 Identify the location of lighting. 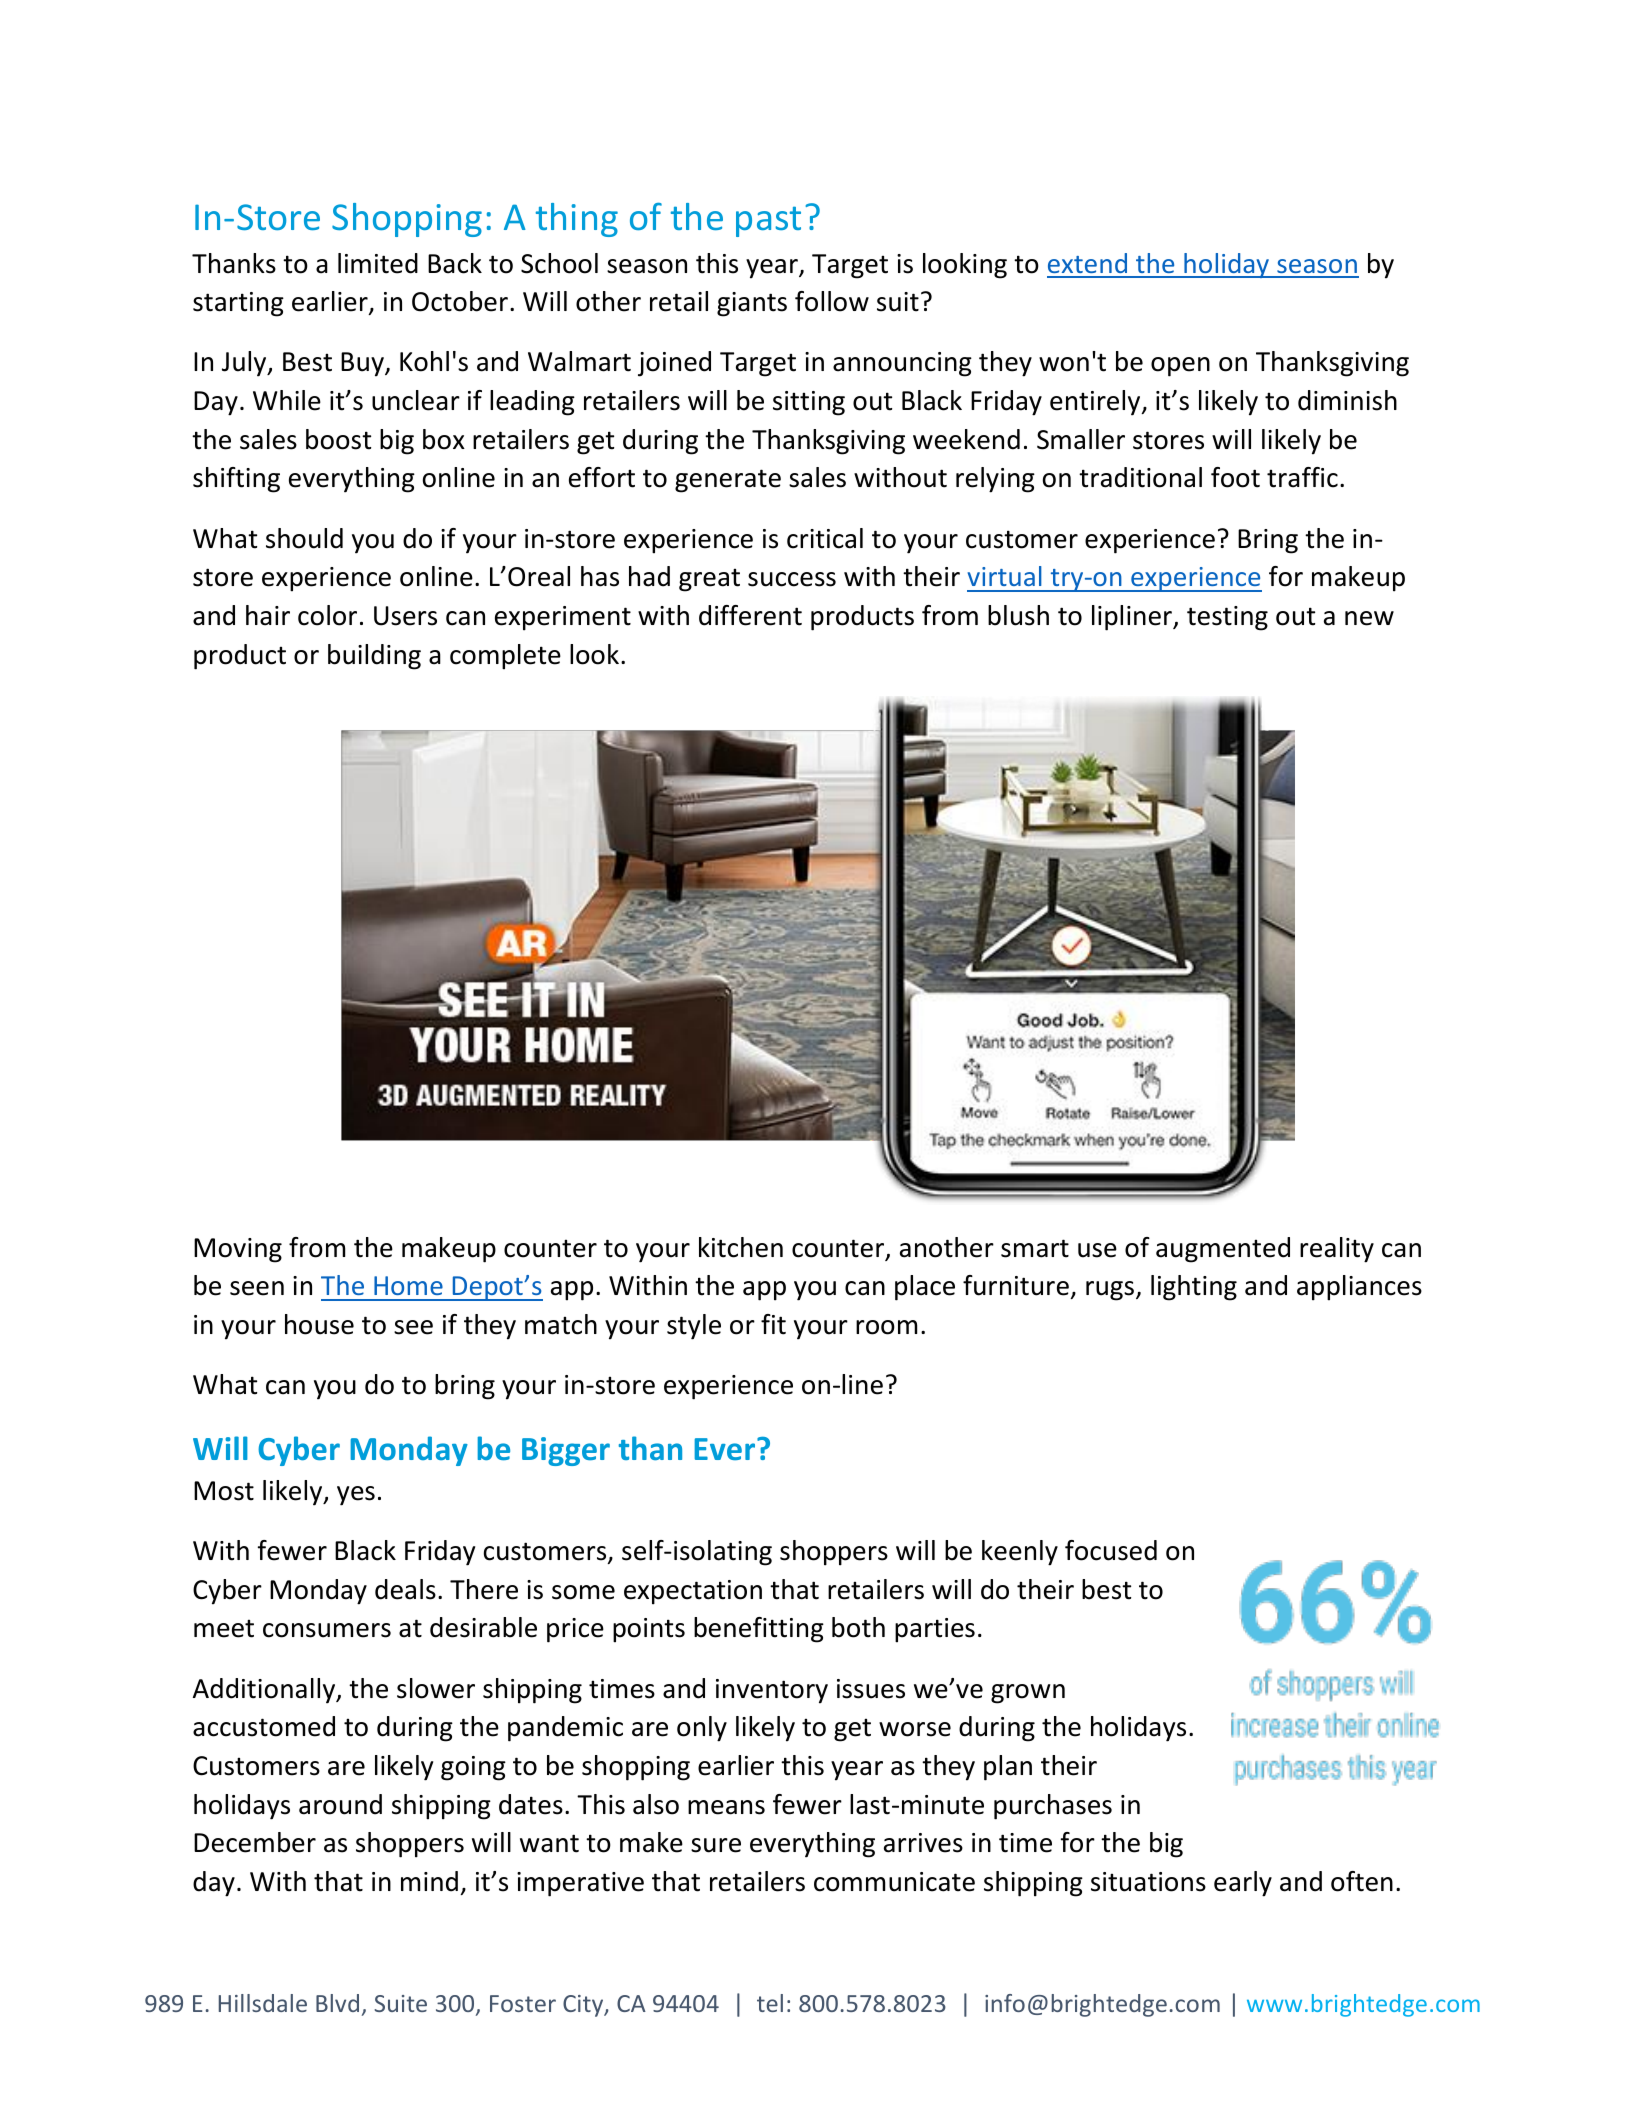
(1194, 1288).
